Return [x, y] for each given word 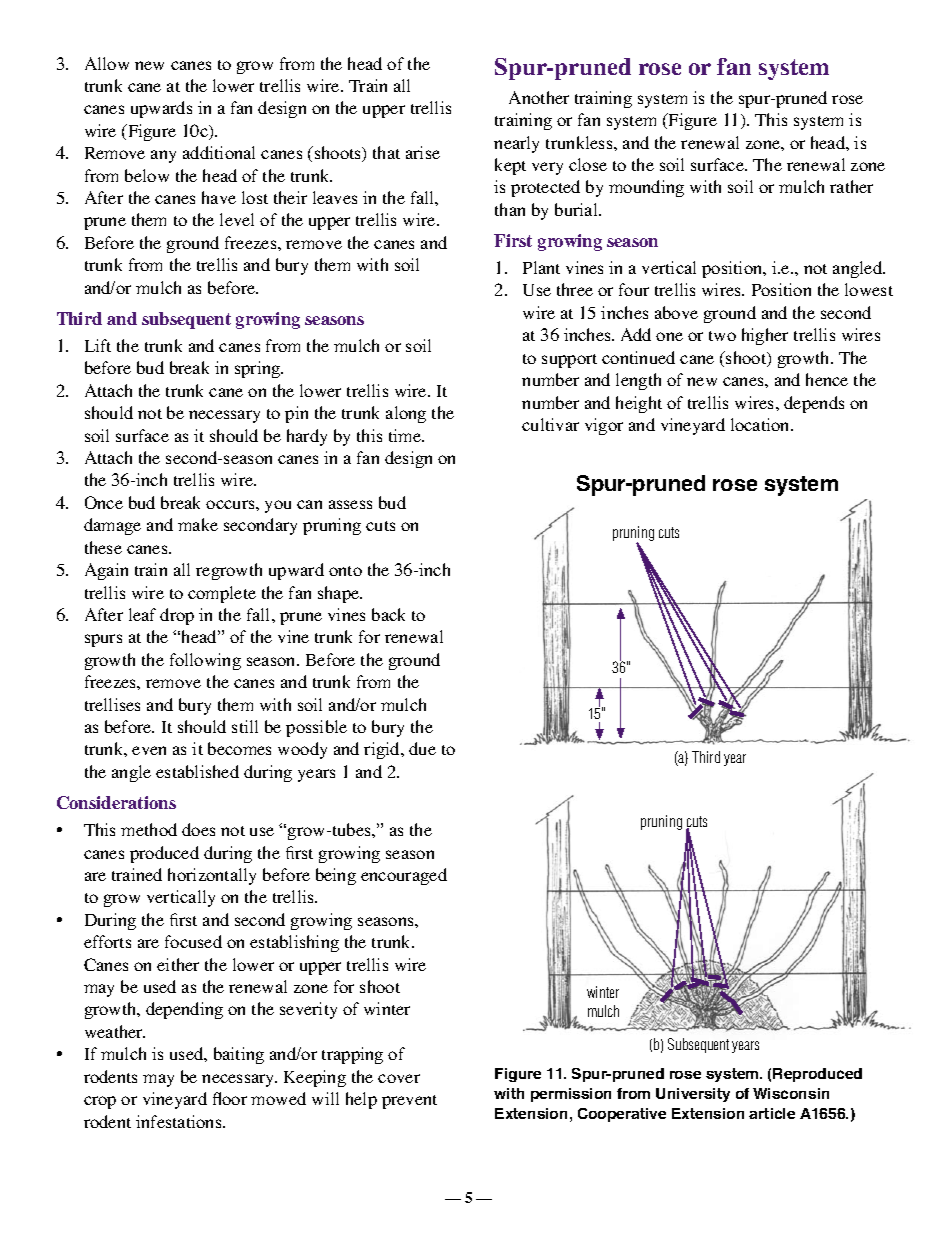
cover [399, 1078]
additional [219, 152]
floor [230, 1098]
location [761, 424]
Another [539, 97]
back [388, 614]
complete [222, 594]
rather [851, 186]
